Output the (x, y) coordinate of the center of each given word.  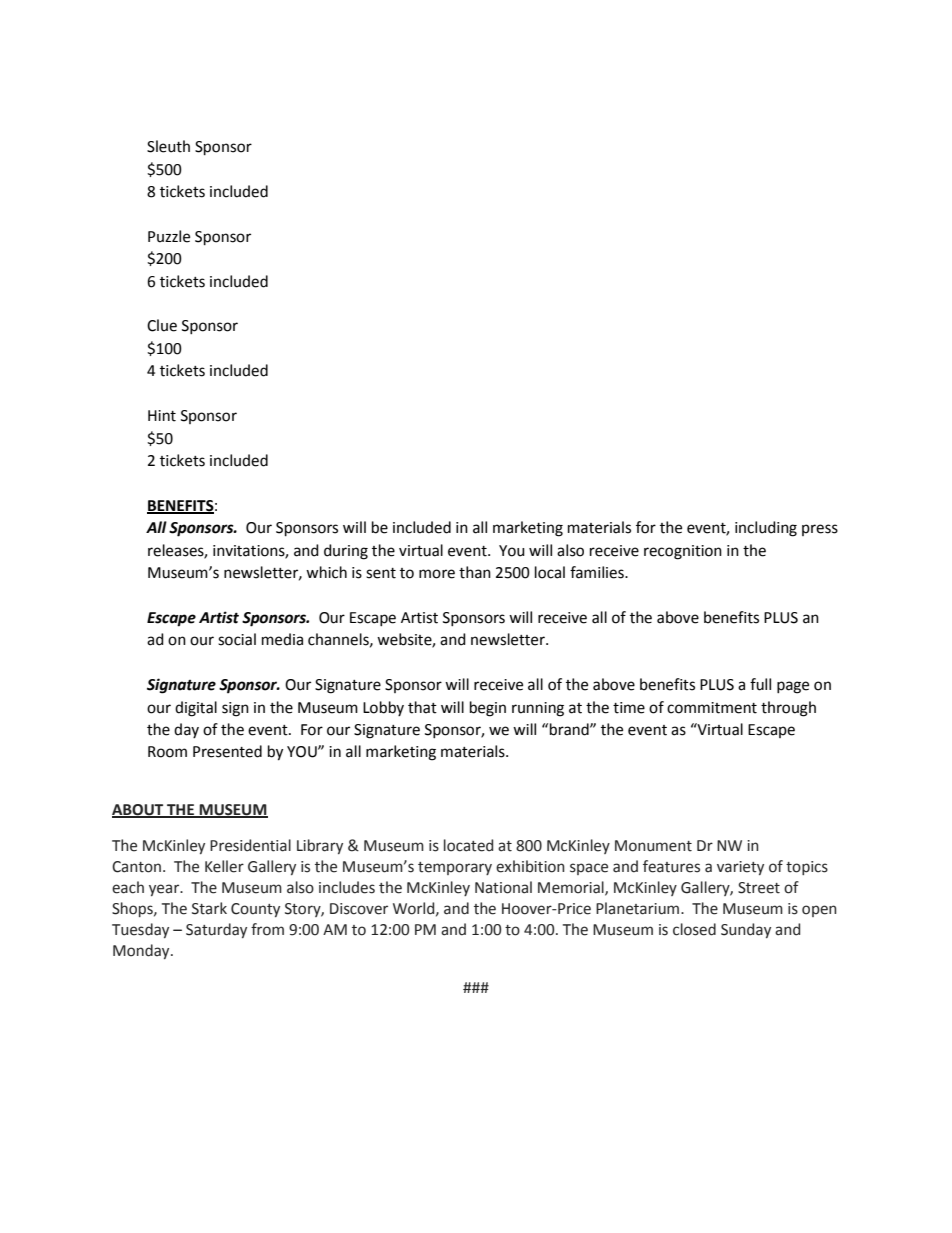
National (503, 887)
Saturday (216, 930)
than (475, 572)
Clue (162, 325)
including (766, 529)
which (326, 572)
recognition (683, 552)
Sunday (746, 930)
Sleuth (168, 146)
